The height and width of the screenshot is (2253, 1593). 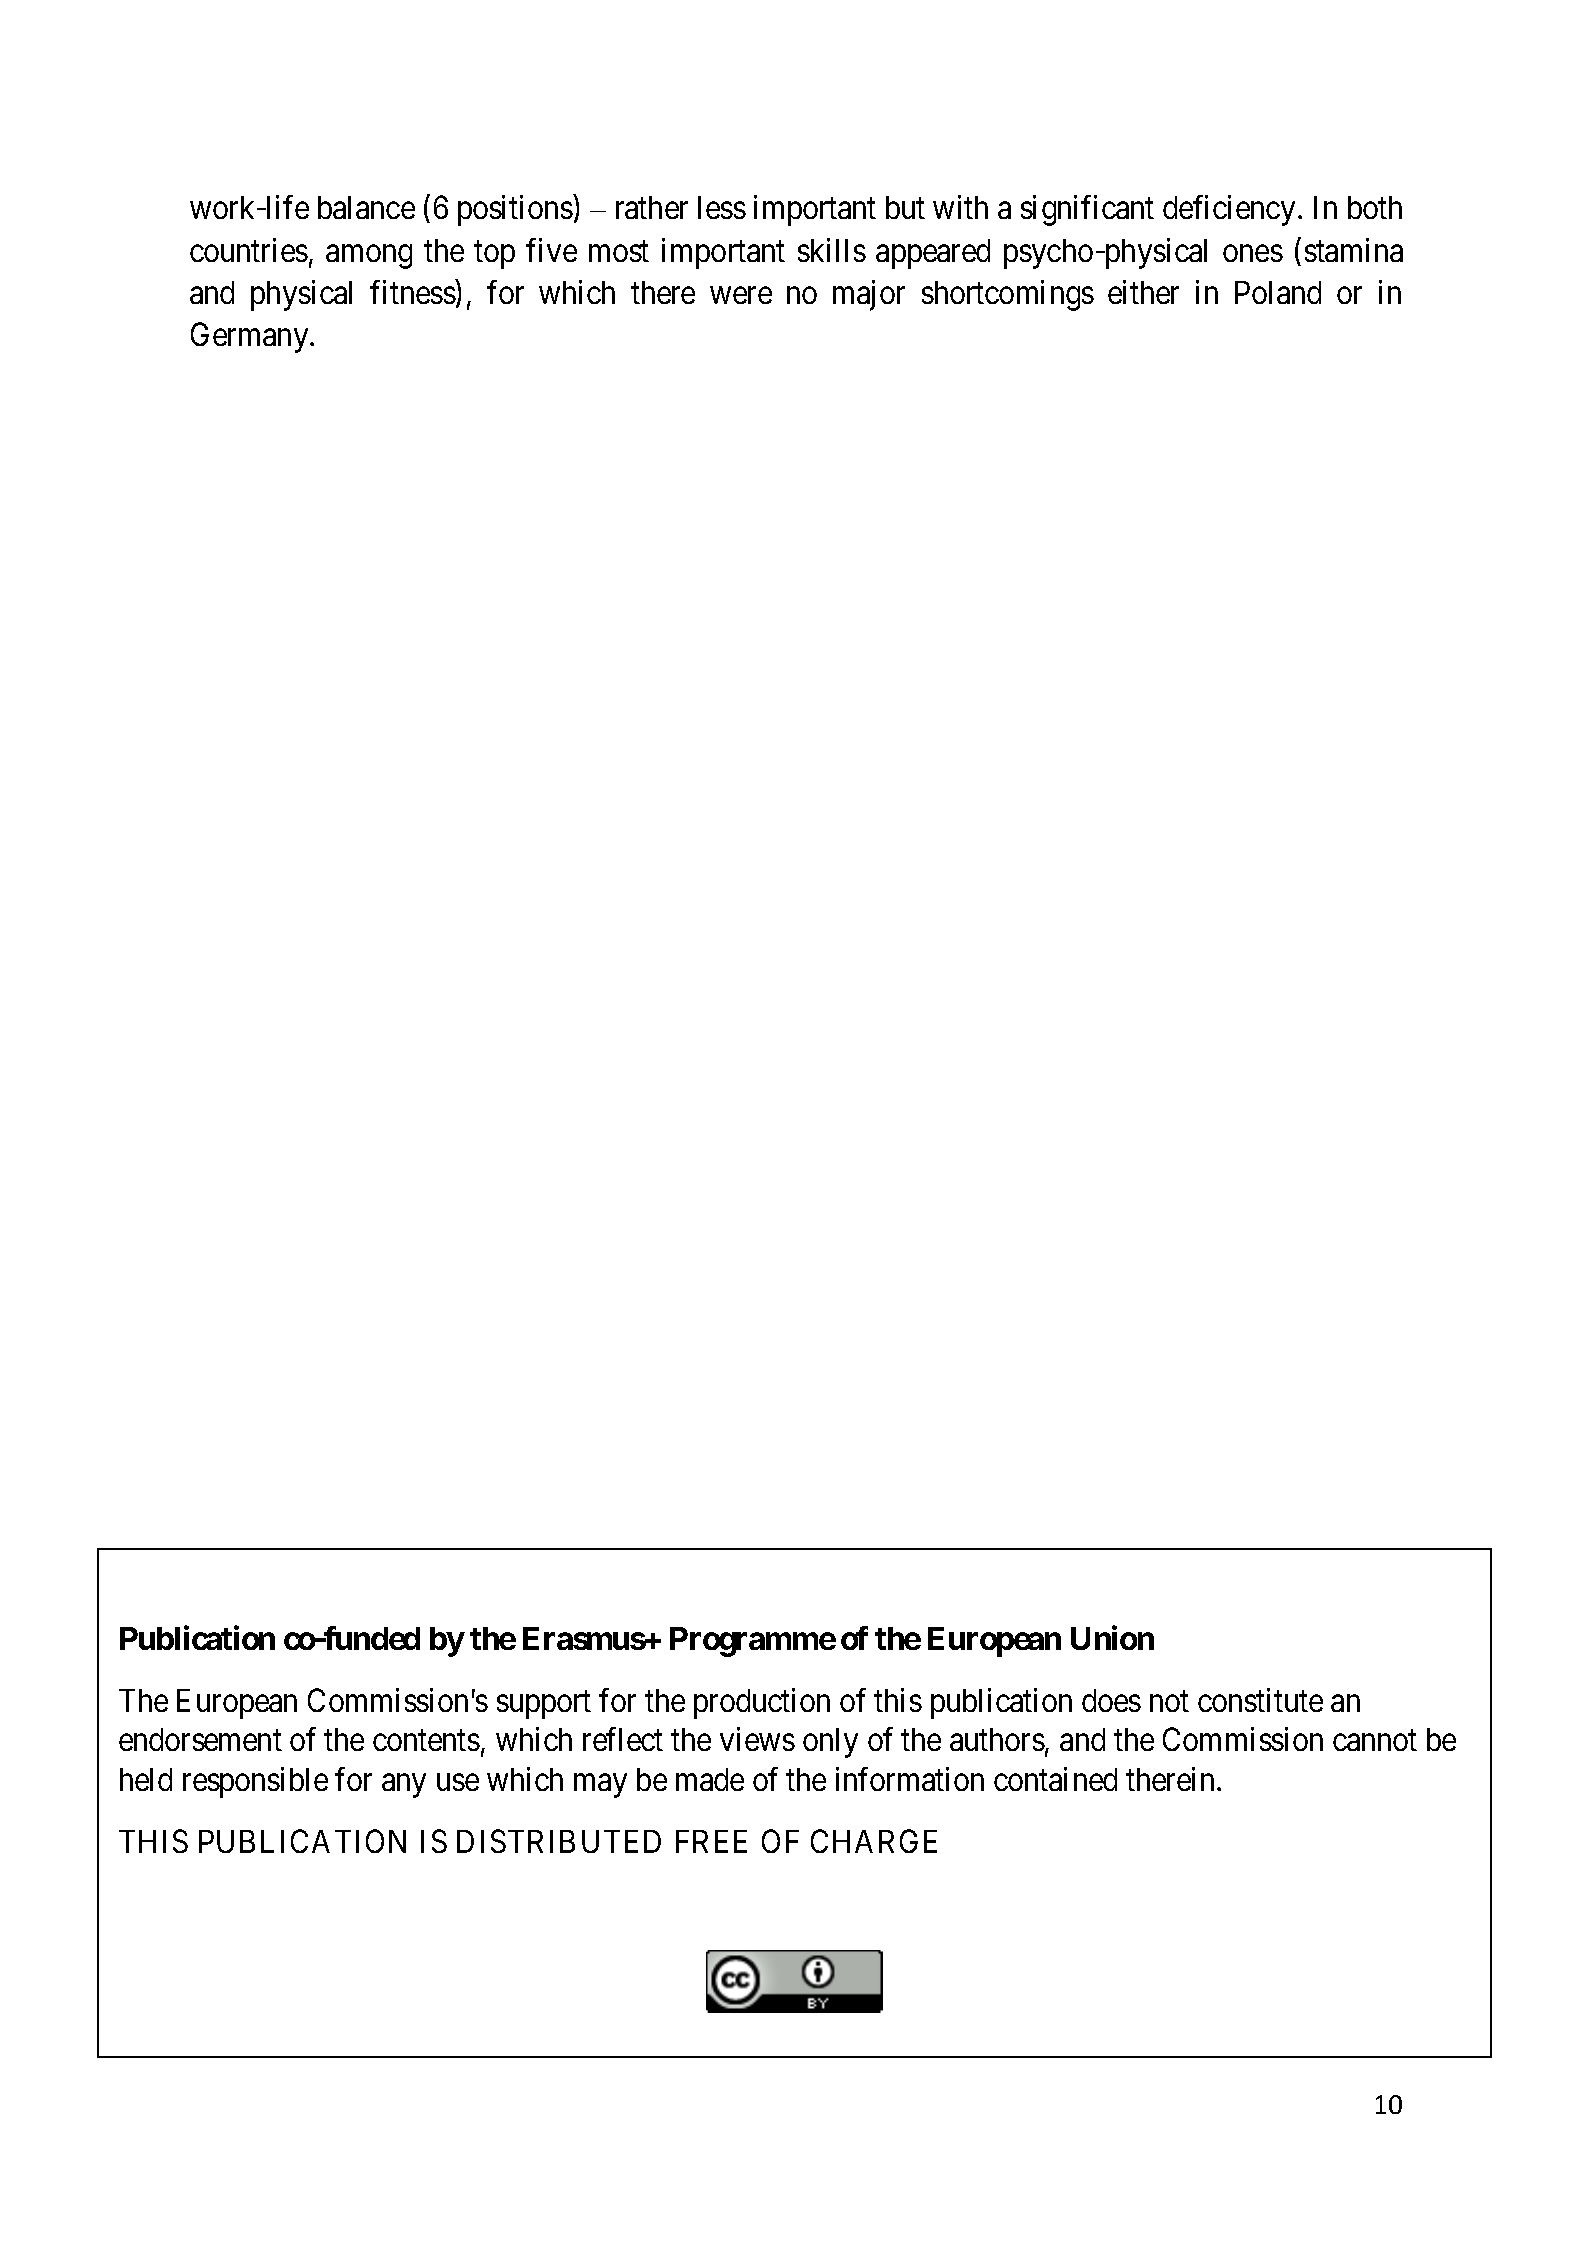 I want to click on were, so click(x=741, y=295).
